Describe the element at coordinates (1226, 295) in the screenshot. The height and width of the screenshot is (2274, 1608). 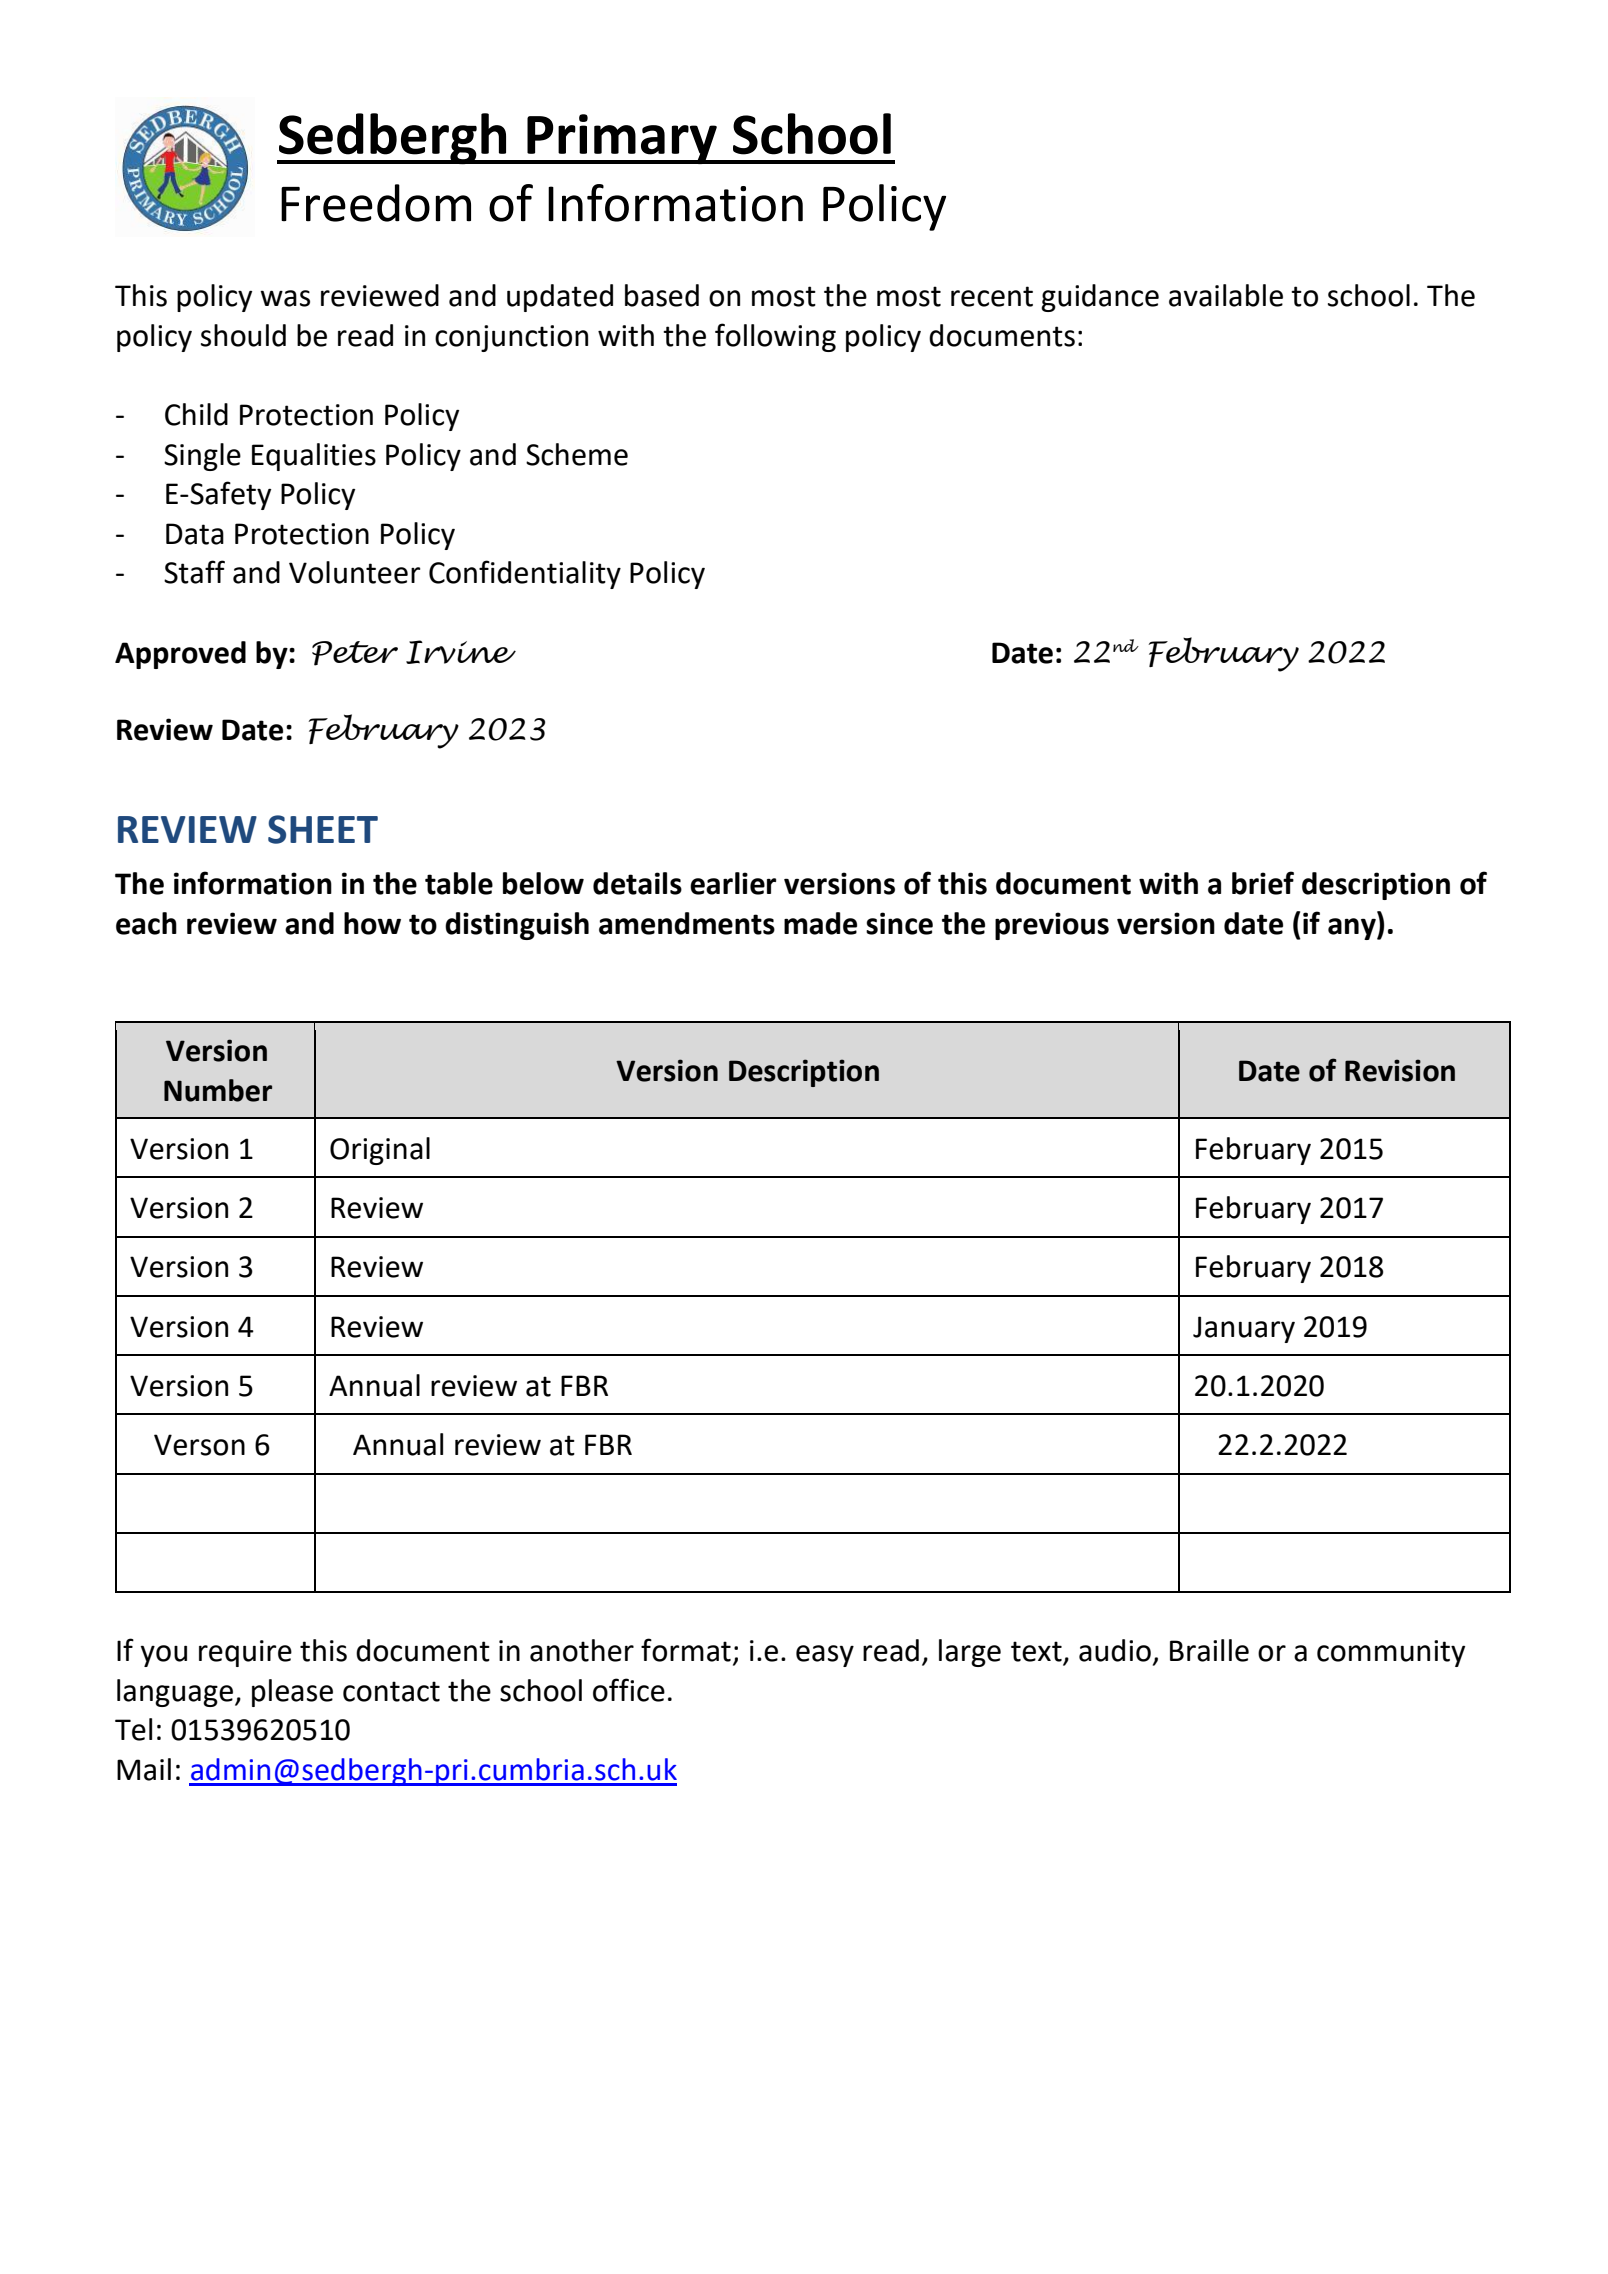
I see `available` at that location.
